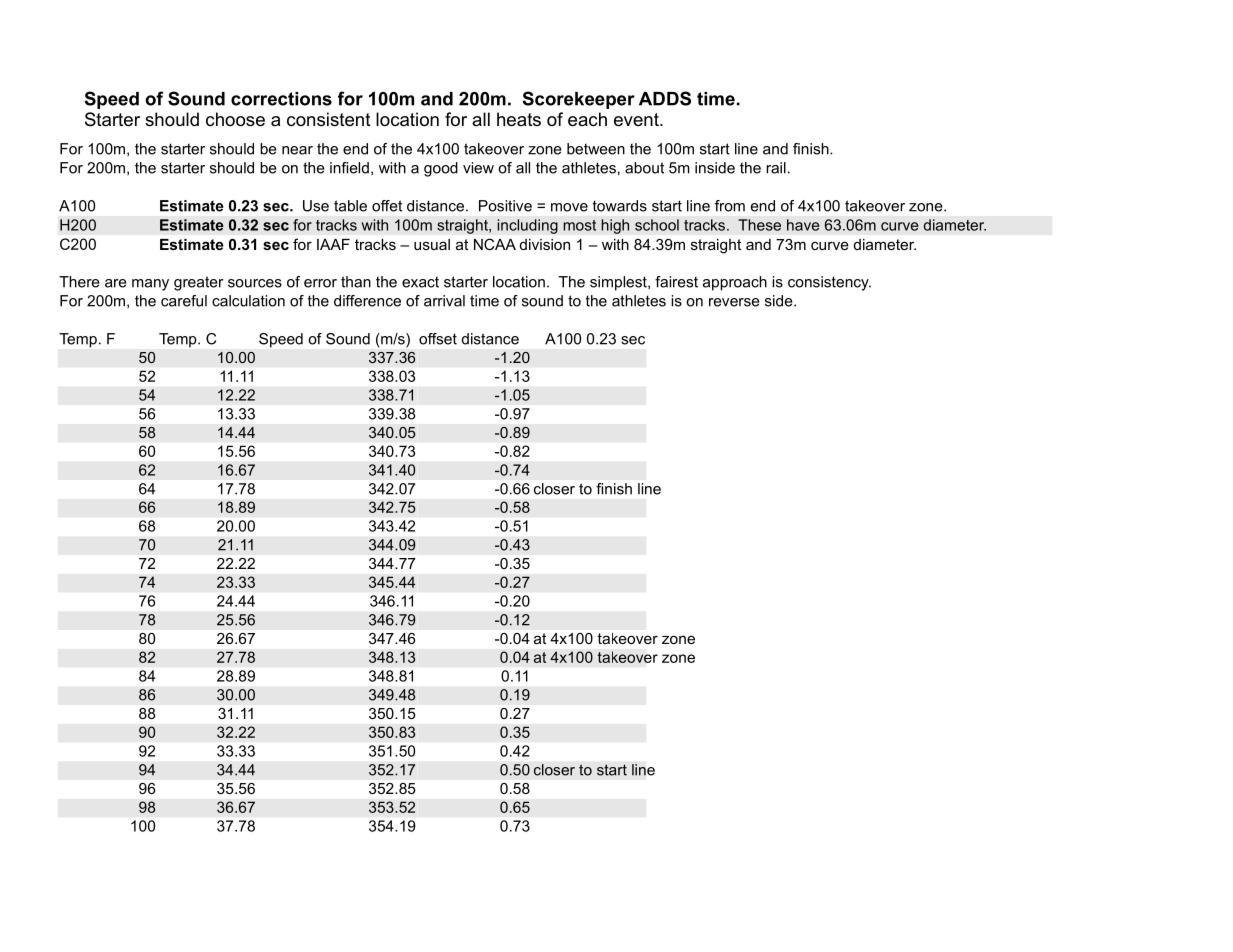  What do you see at coordinates (235, 119) in the screenshot?
I see `choose` at bounding box center [235, 119].
